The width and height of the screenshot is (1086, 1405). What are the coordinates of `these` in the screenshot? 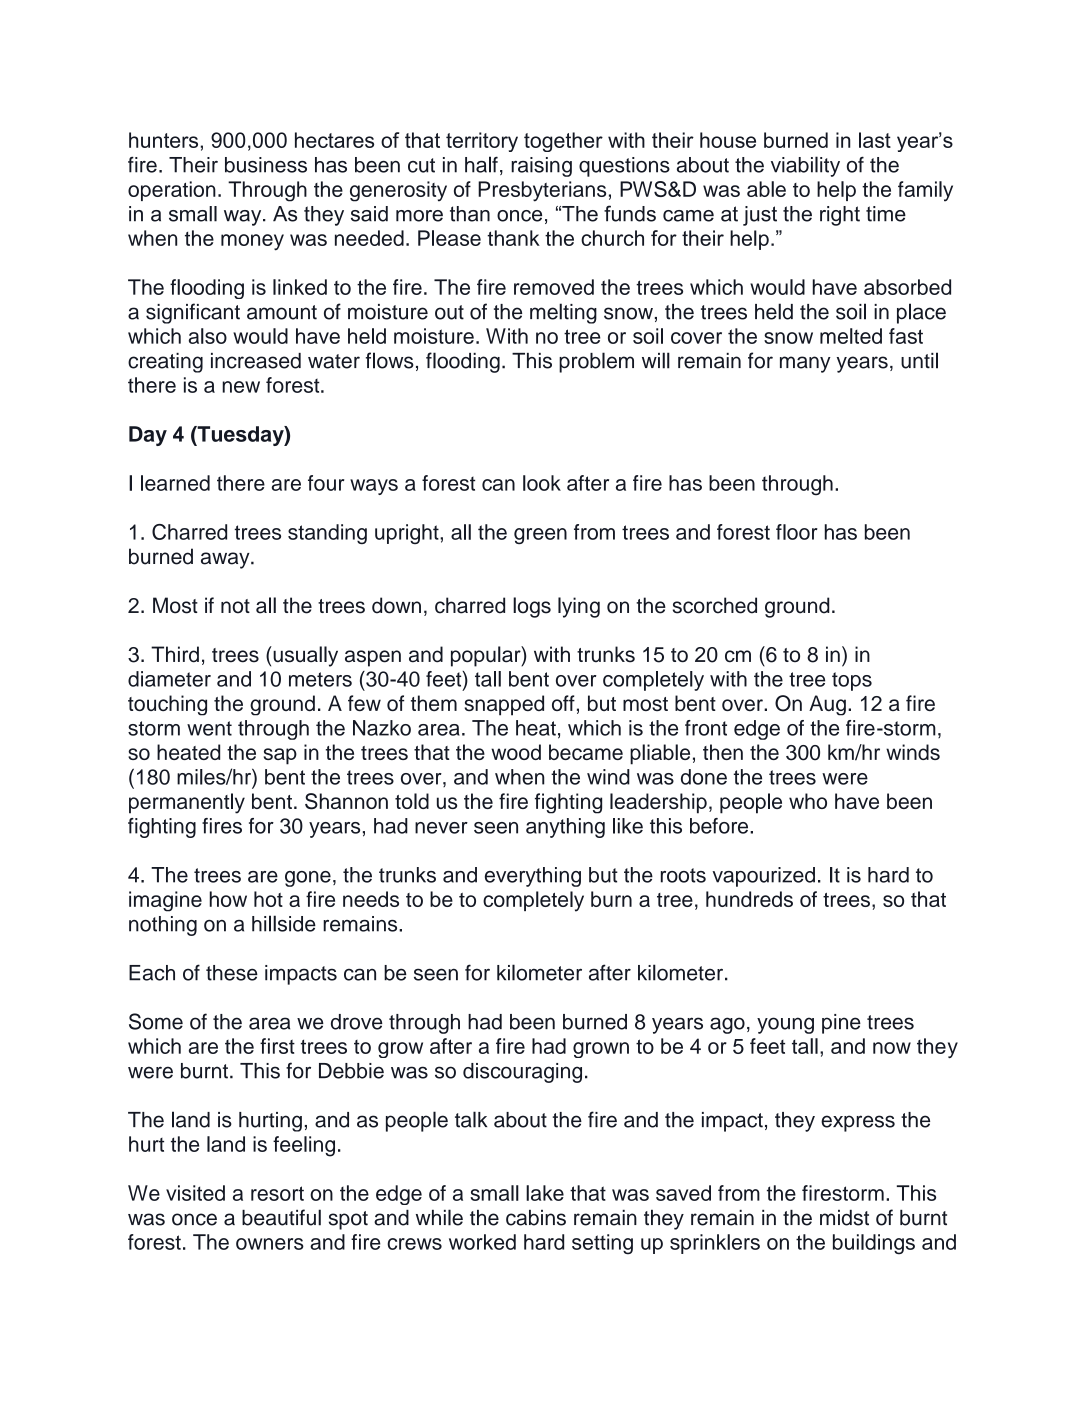 It's located at (232, 973).
